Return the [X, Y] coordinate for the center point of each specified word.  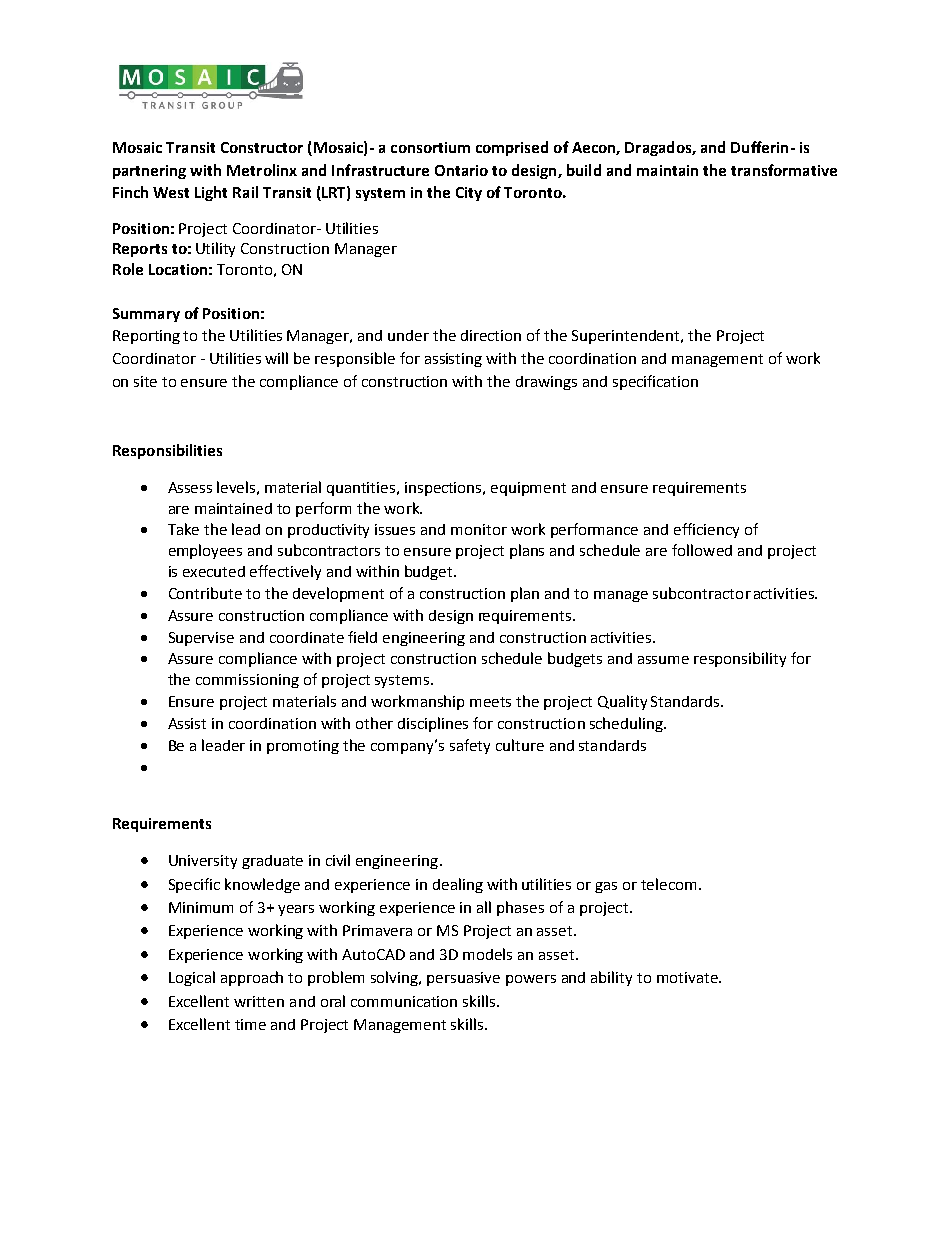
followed [702, 550]
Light [211, 193]
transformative [784, 170]
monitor [479, 529]
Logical [192, 978]
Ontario [461, 170]
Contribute [205, 593]
